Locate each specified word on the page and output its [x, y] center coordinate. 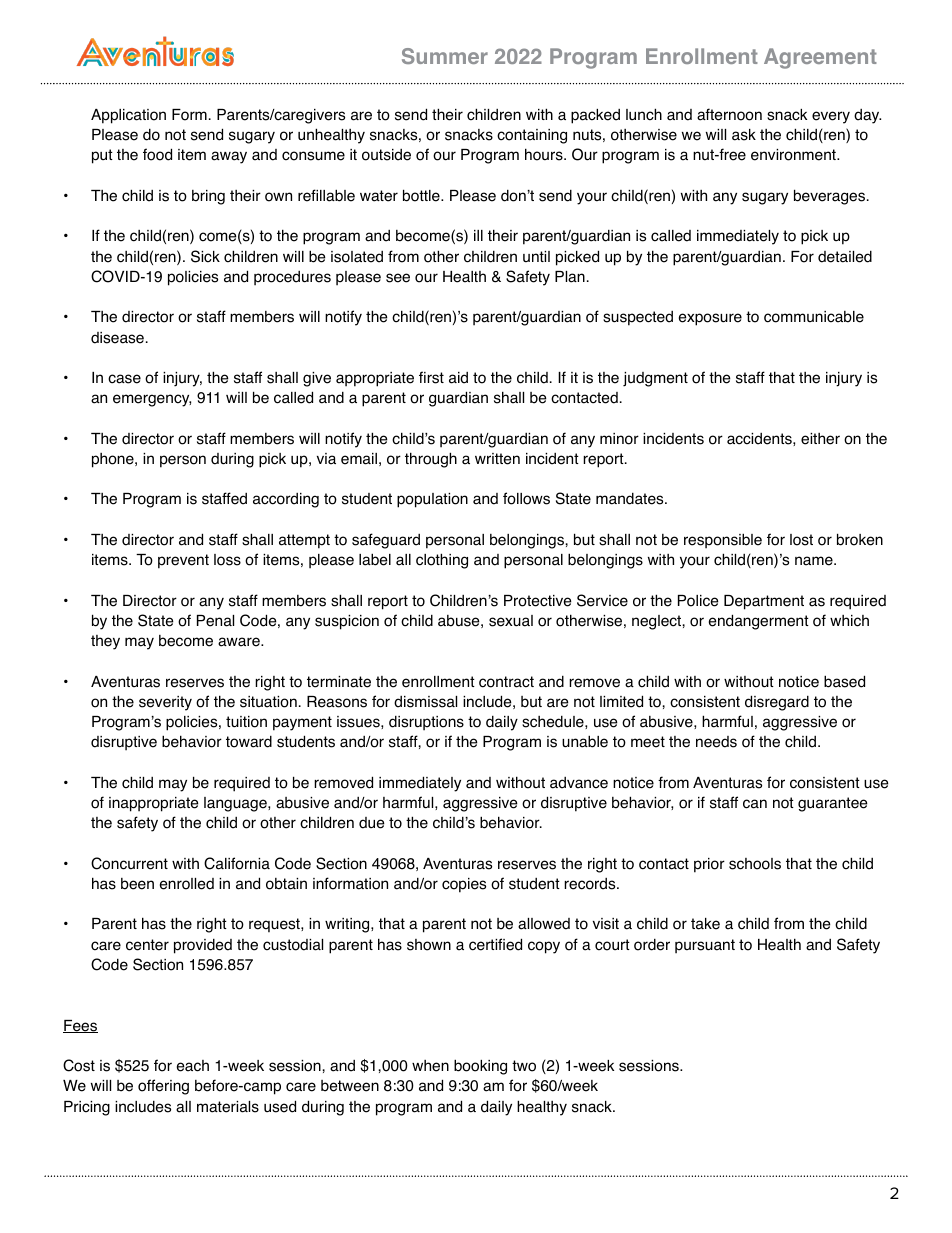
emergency [152, 400]
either [820, 439]
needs [716, 742]
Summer [445, 56]
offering [163, 1087]
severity [165, 703]
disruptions [426, 723]
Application [128, 116]
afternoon [729, 114]
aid [458, 378]
